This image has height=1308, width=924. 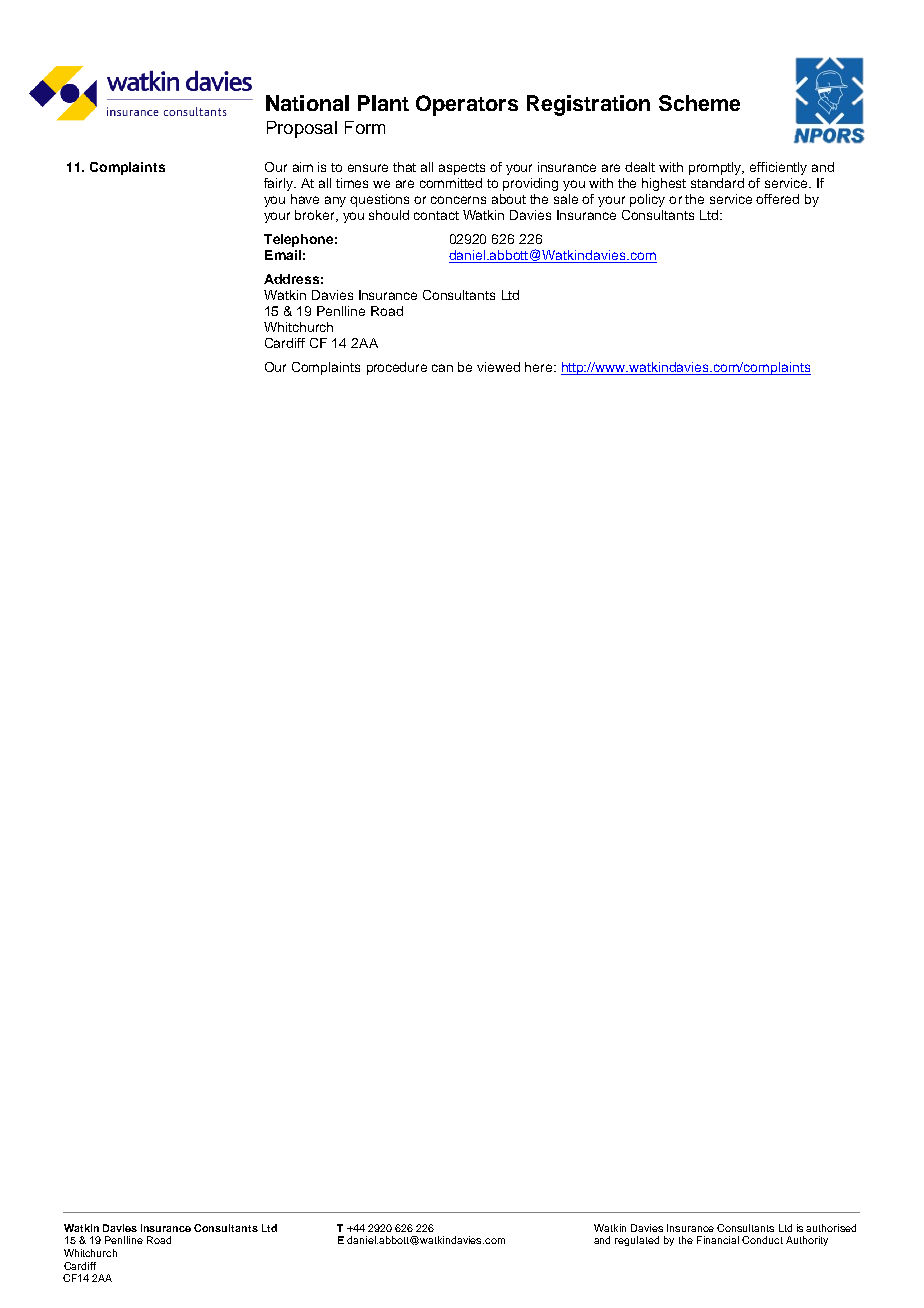 What do you see at coordinates (540, 367) in the image?
I see `here` at bounding box center [540, 367].
